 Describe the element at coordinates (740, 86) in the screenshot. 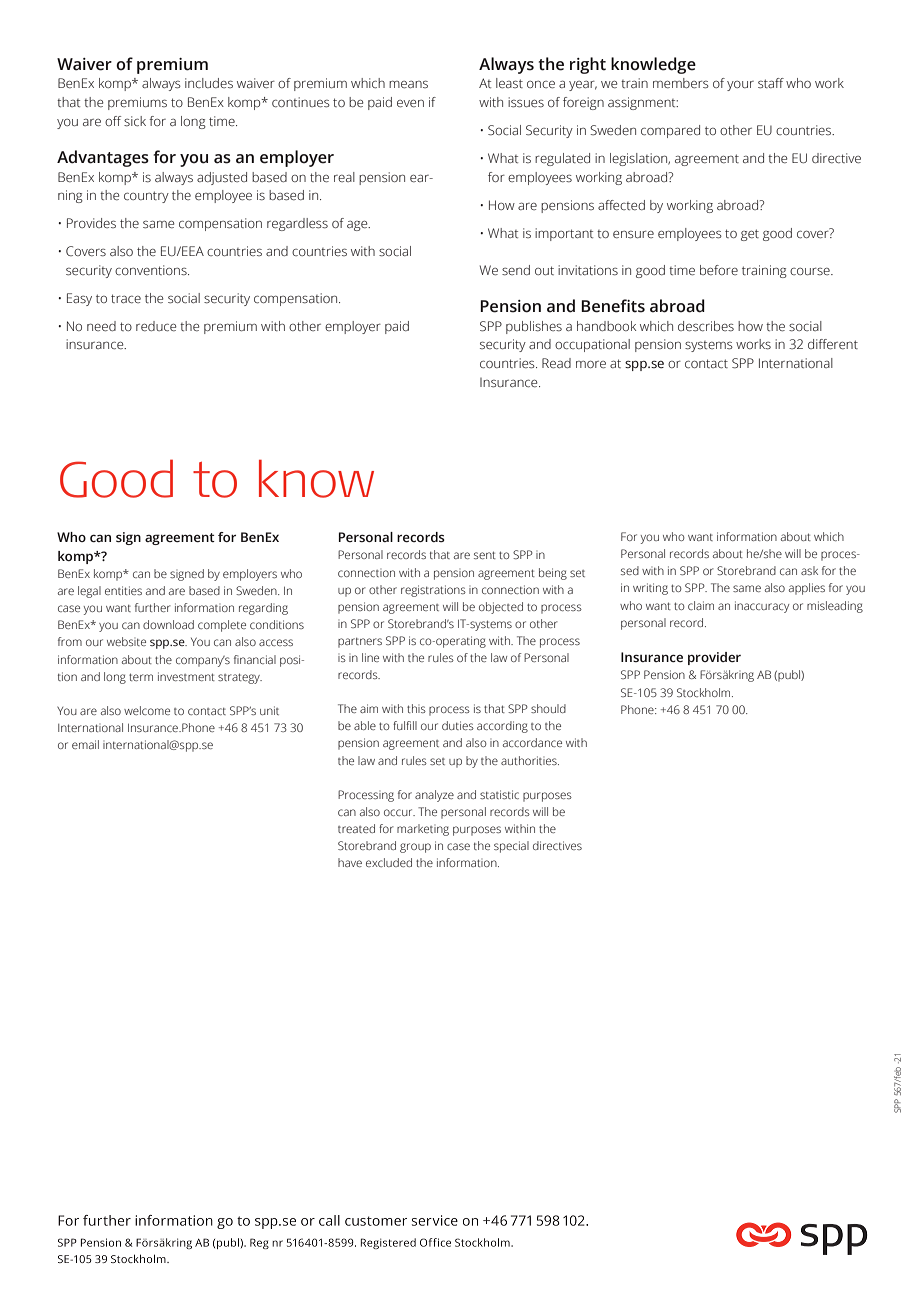

I see `your` at that location.
